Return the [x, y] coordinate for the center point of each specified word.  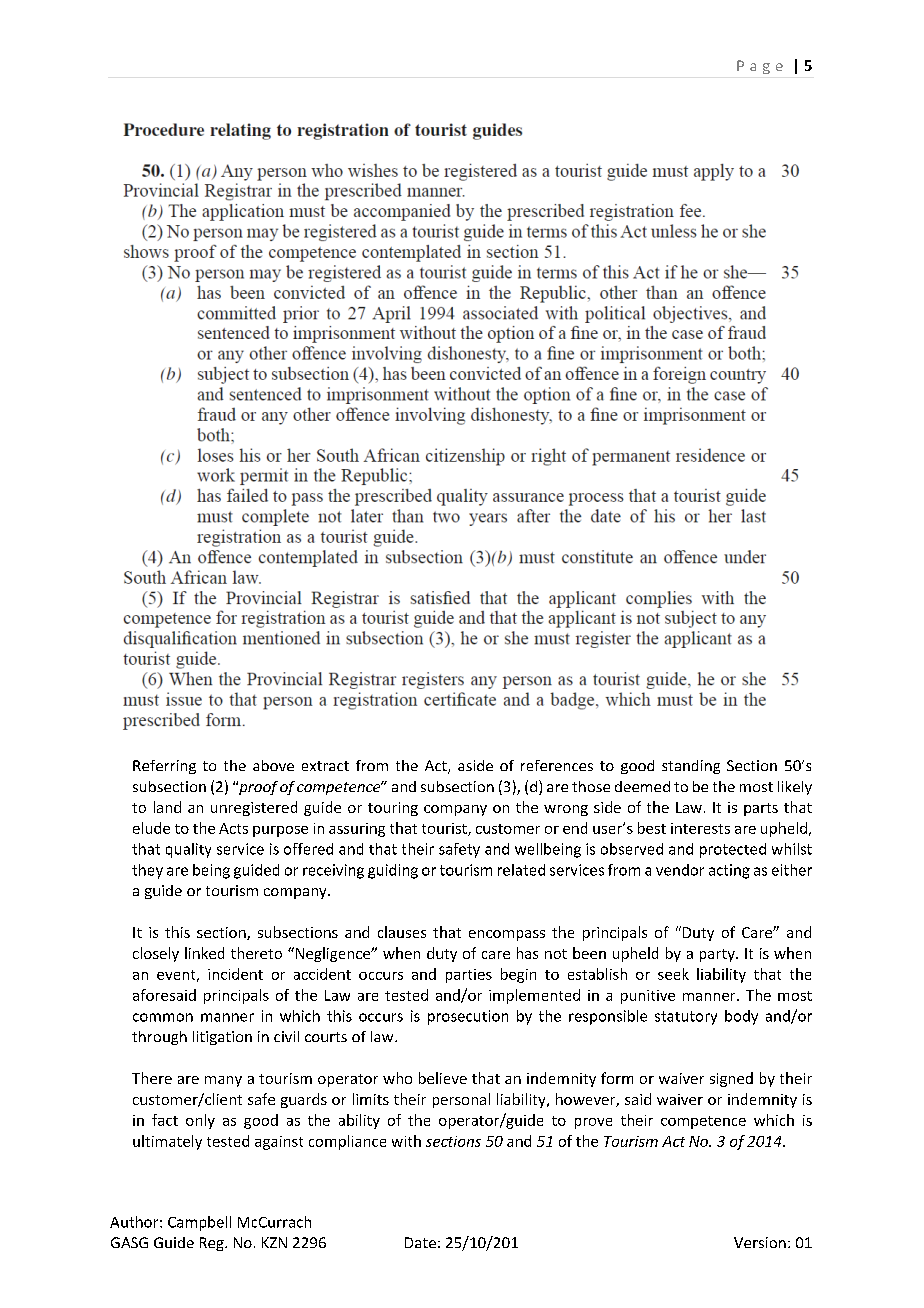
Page [760, 67]
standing [691, 767]
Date [420, 1242]
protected [733, 850]
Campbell [199, 1223]
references [557, 765]
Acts [233, 828]
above [273, 765]
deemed [642, 786]
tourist [445, 829]
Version [760, 1242]
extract [325, 766]
